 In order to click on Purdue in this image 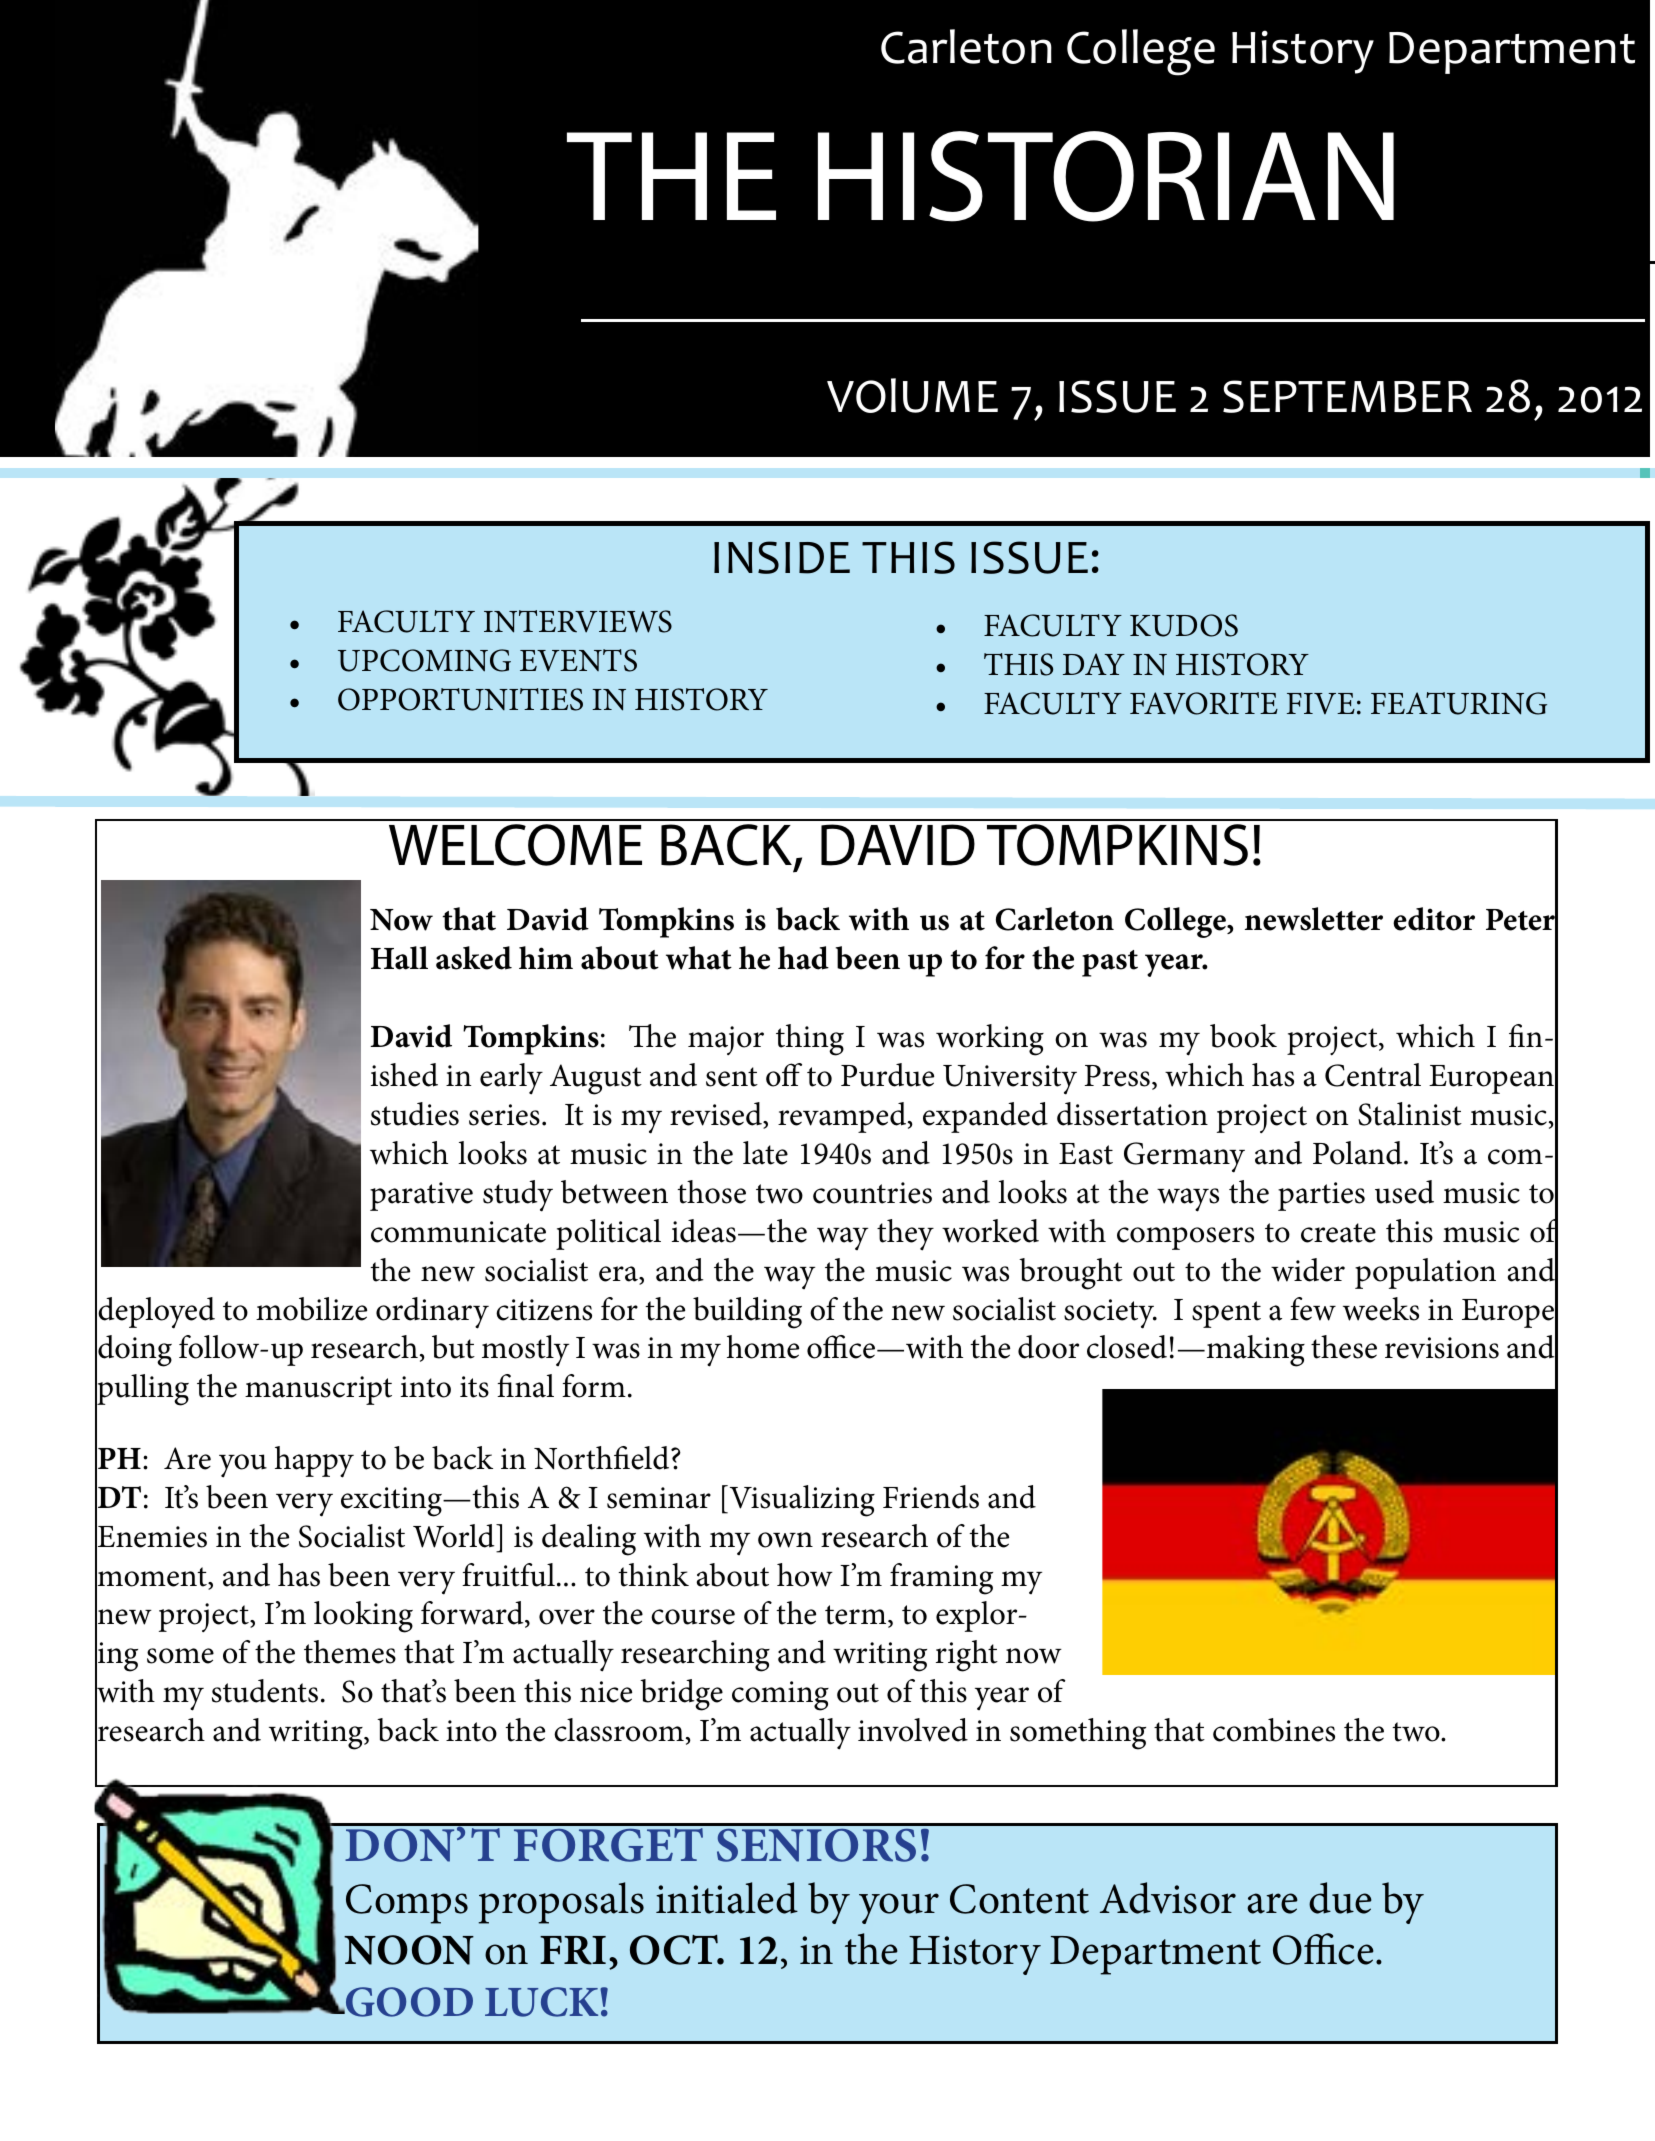, I will do `click(887, 1075)`.
